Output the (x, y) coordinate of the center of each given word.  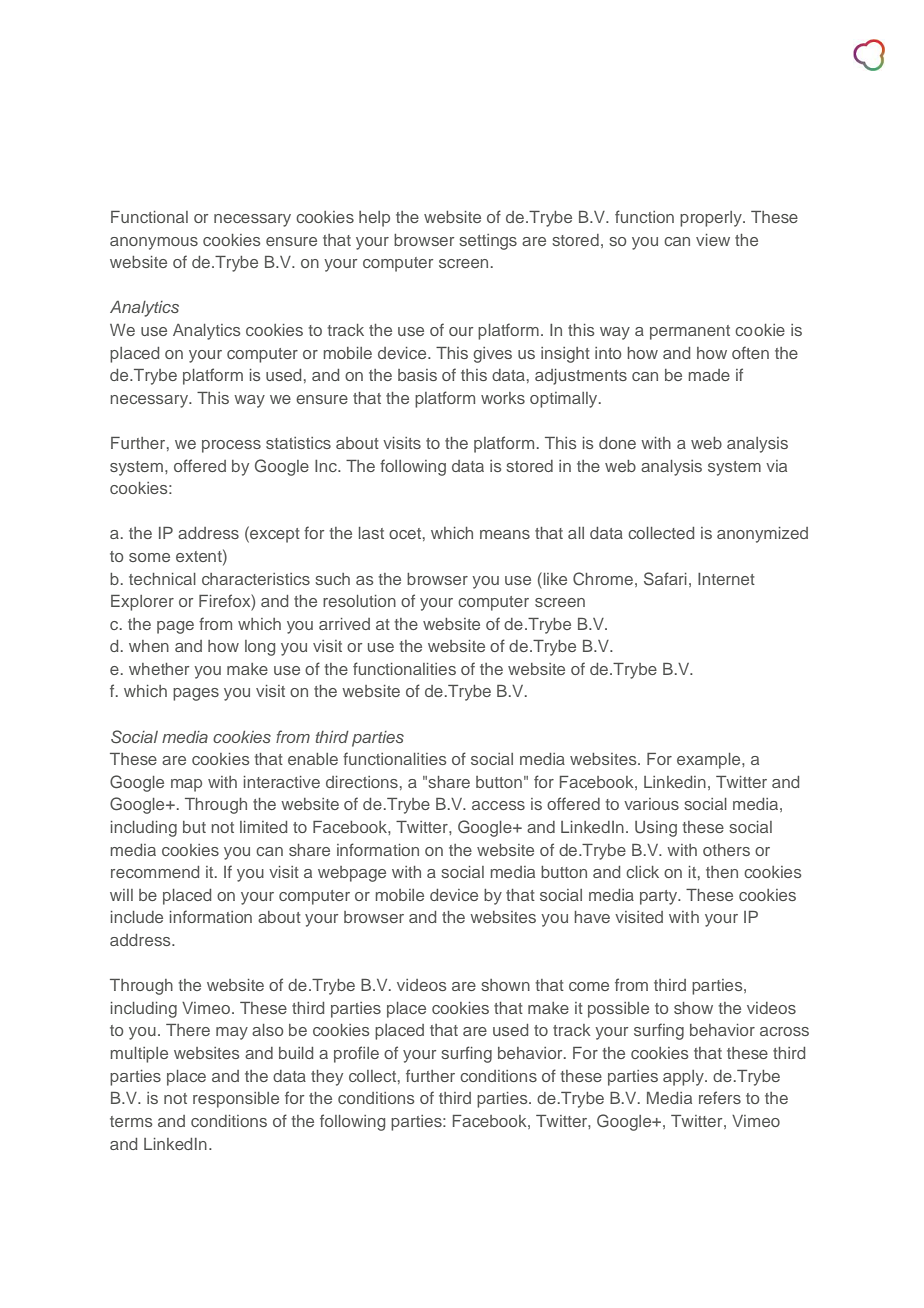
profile (356, 1054)
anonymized (762, 535)
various (651, 804)
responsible (236, 1100)
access (498, 805)
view (713, 240)
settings (488, 242)
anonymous (154, 243)
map (186, 785)
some (149, 557)
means (505, 534)
